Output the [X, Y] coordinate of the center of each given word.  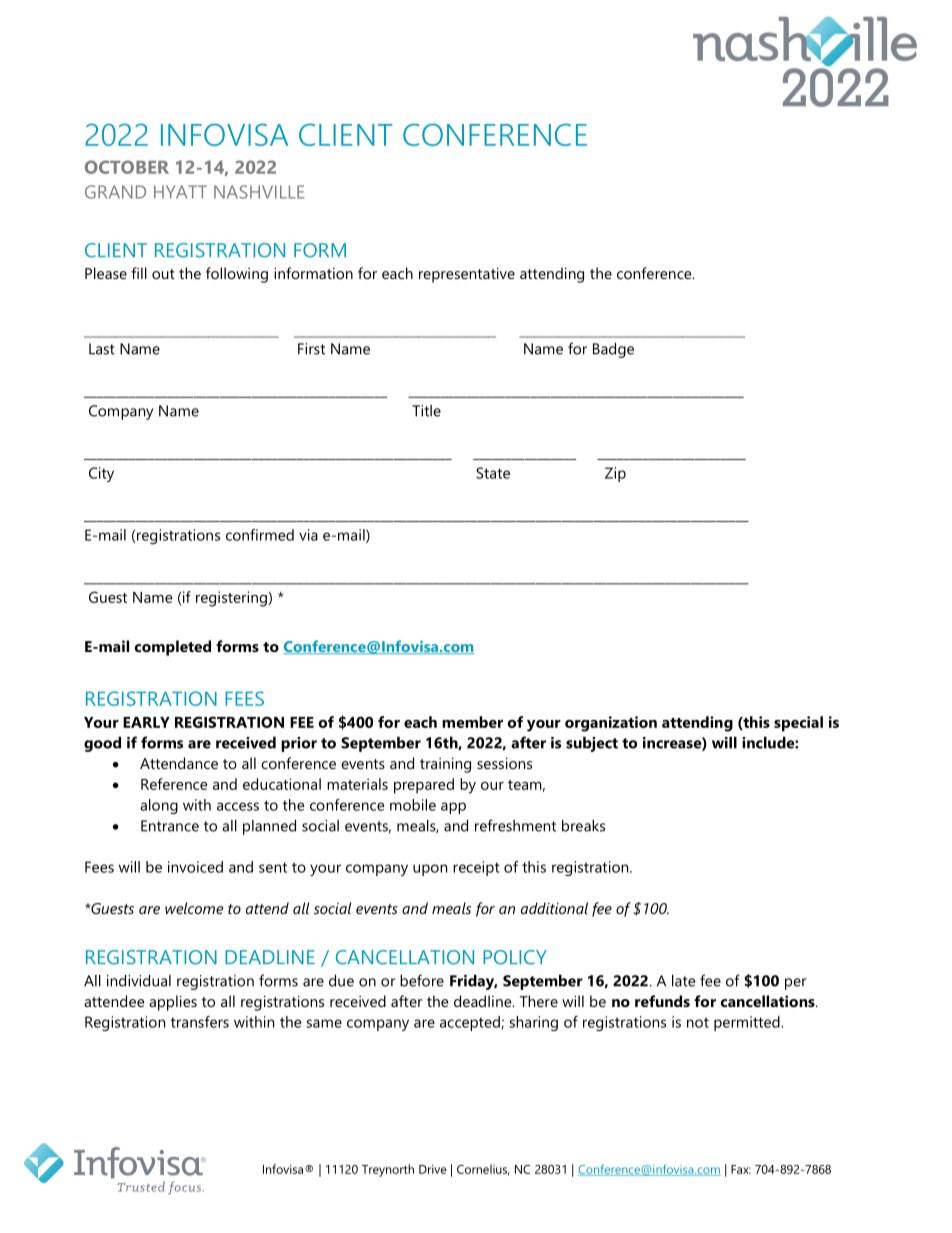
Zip [615, 474]
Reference [174, 784]
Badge [613, 350]
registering [232, 599]
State [493, 473]
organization [611, 724]
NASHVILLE [259, 192]
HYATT [180, 192]
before [422, 980]
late [683, 980]
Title [426, 411]
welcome [194, 908]
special [798, 724]
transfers [200, 1022]
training [445, 765]
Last [102, 349]
